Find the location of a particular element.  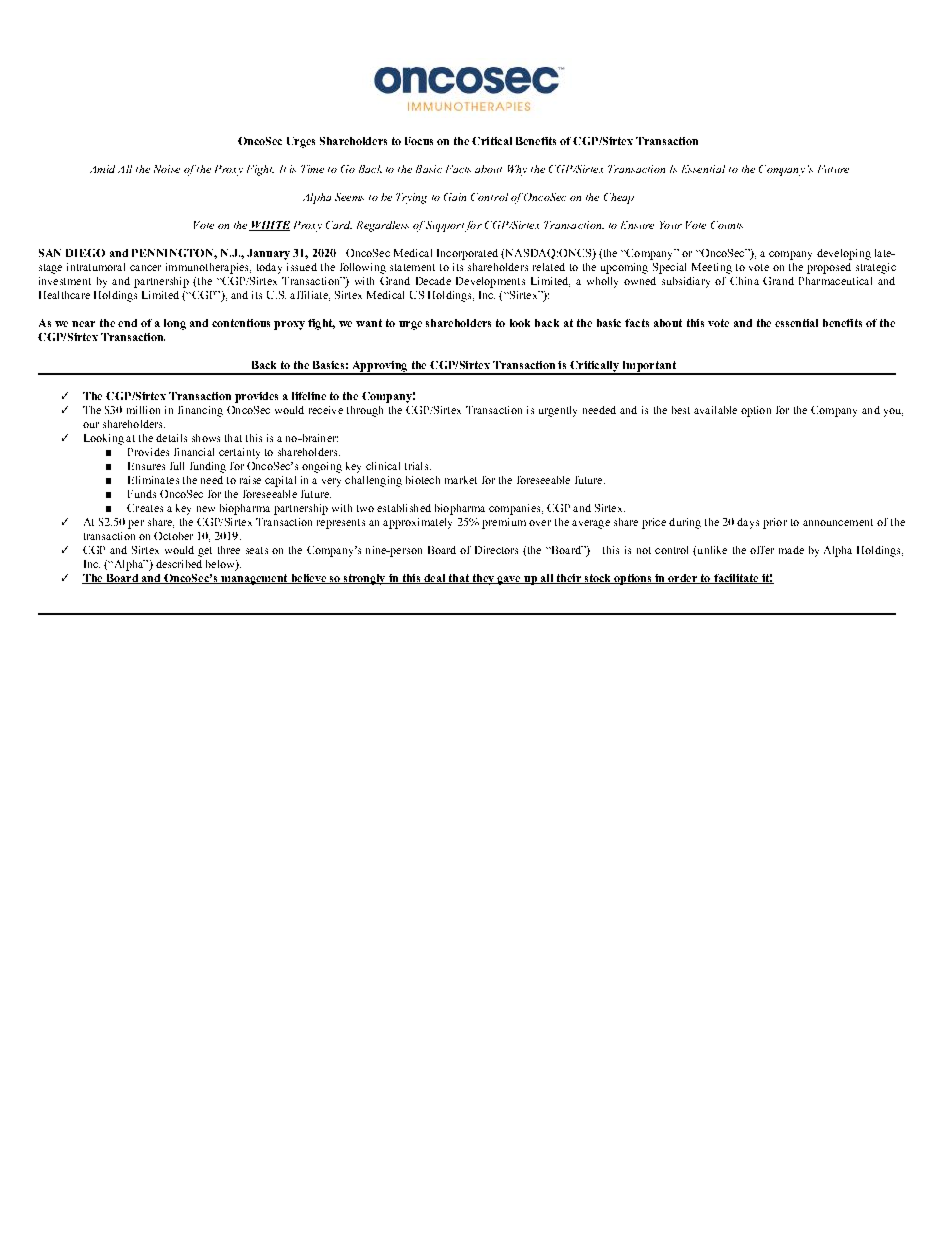

they is located at coordinates (483, 579).
